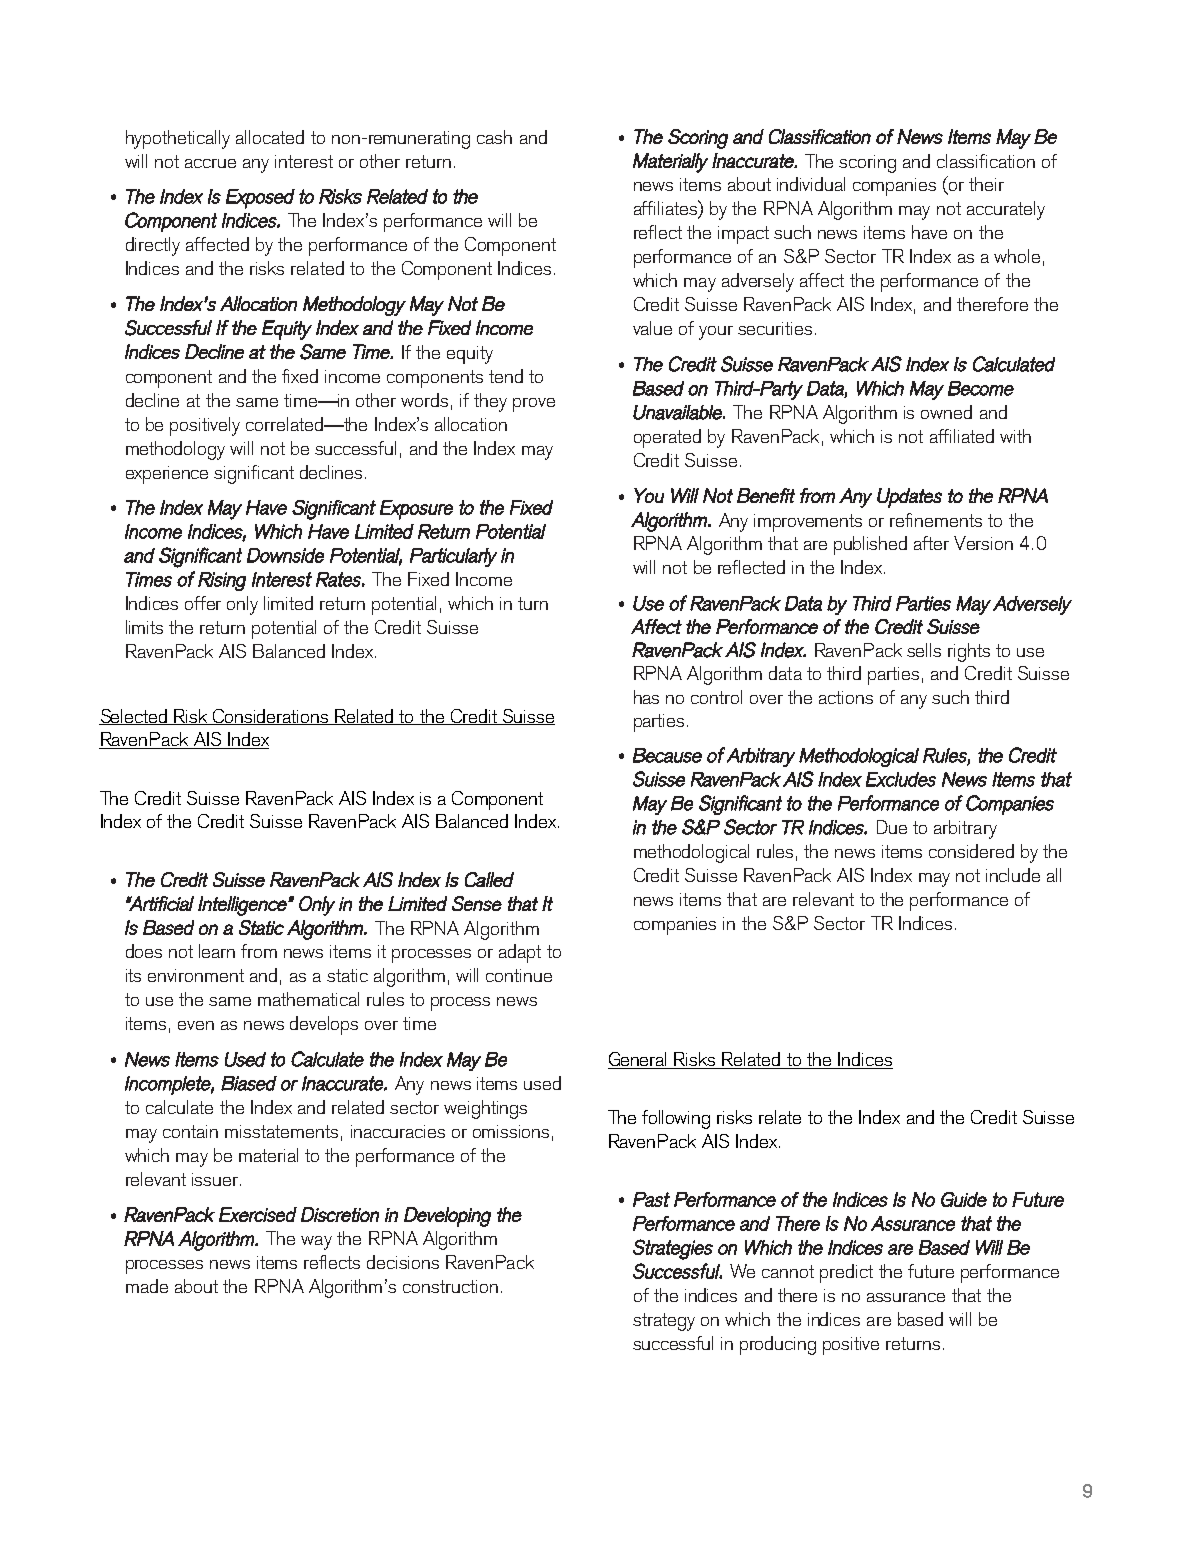  I want to click on operated, so click(667, 438).
